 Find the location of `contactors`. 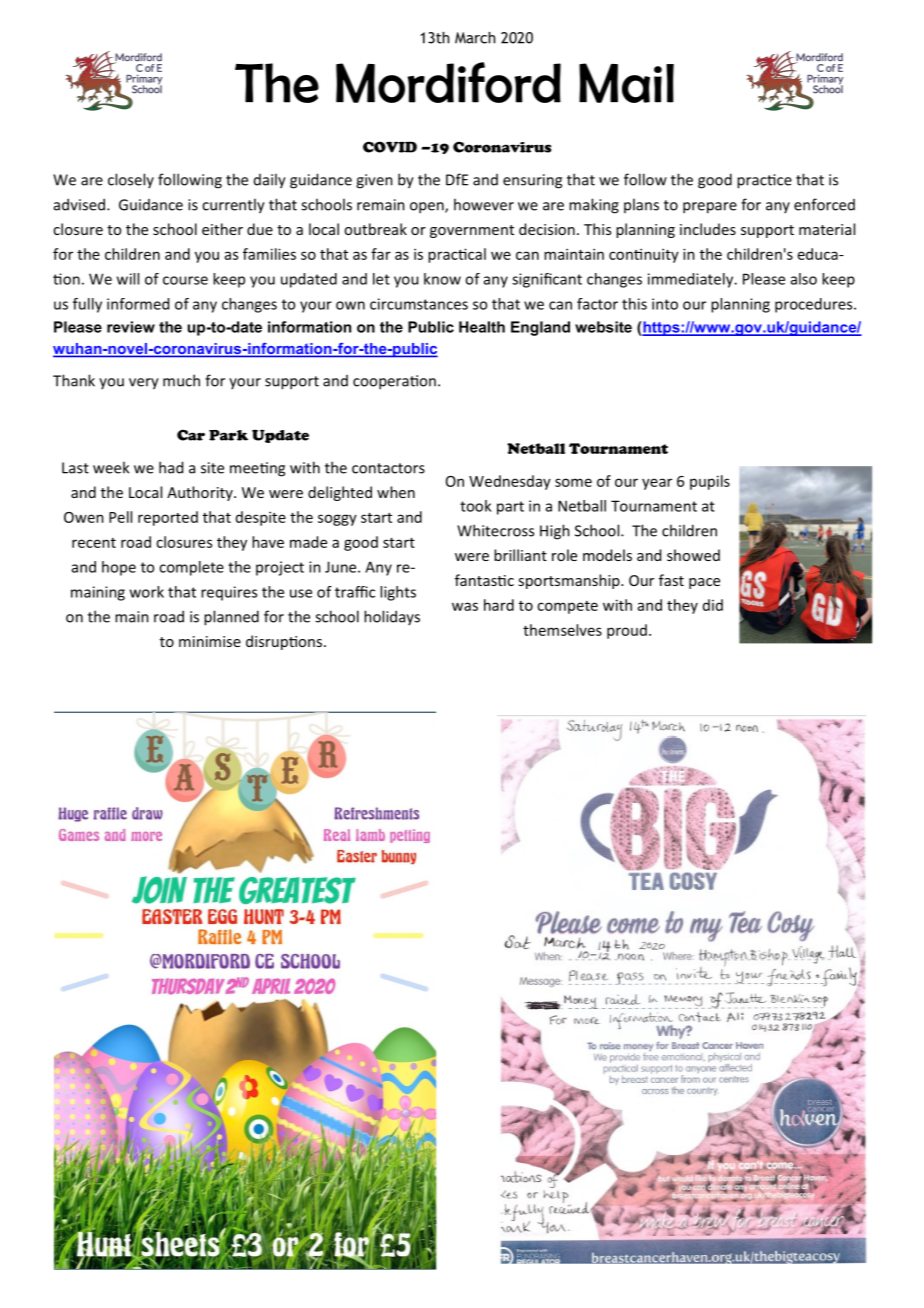

contactors is located at coordinates (388, 468).
